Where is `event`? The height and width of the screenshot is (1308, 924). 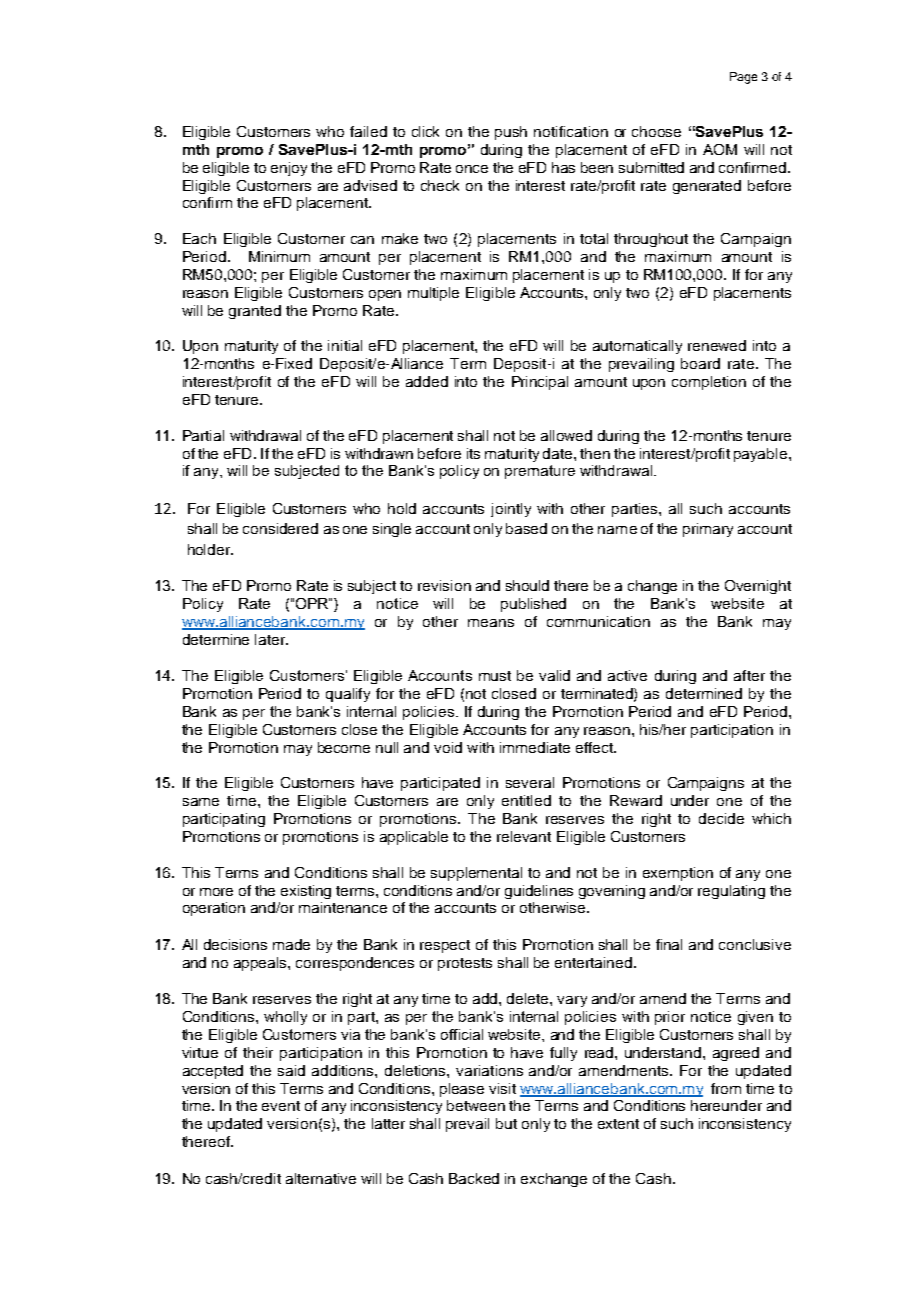 event is located at coordinates (281, 1106).
